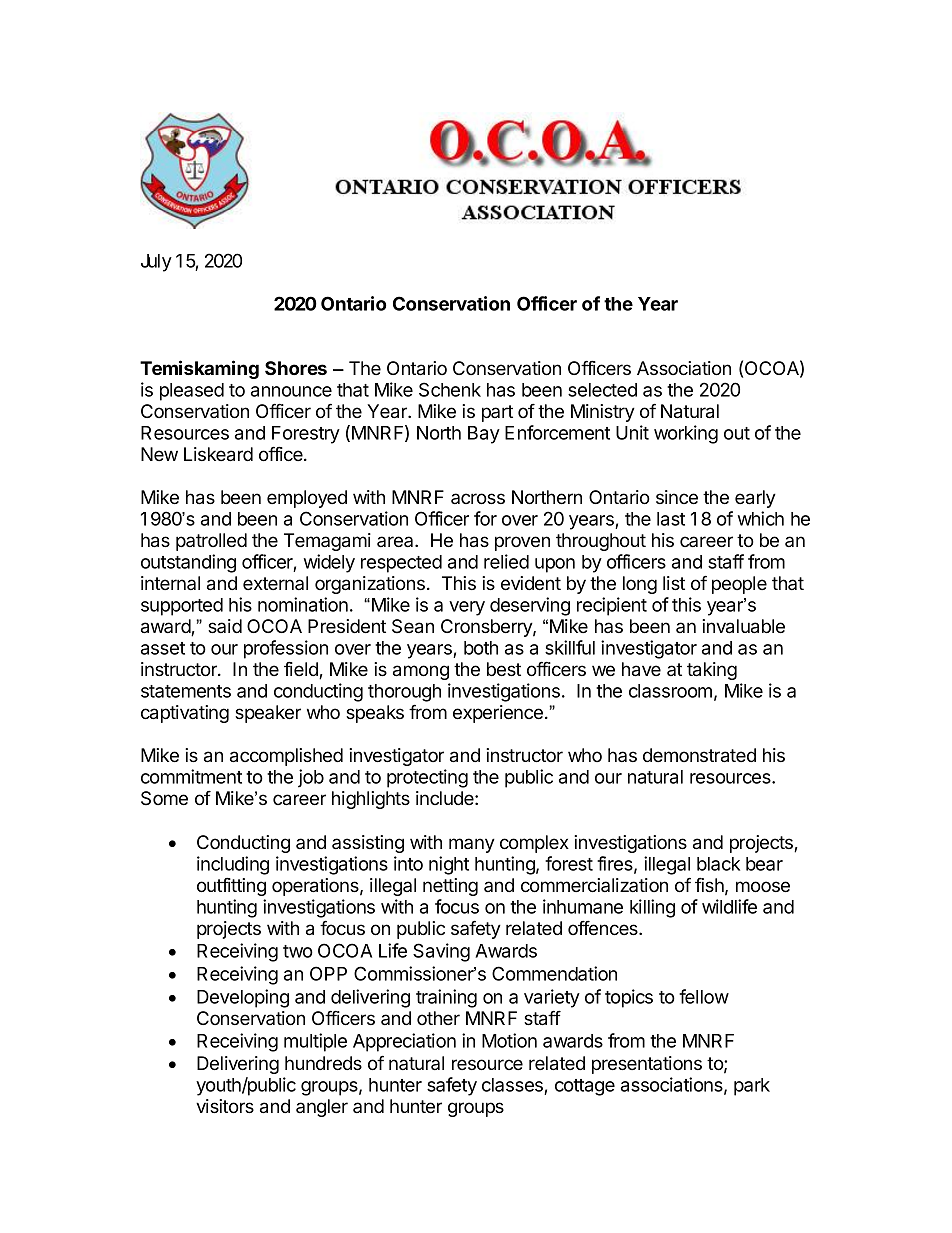 This screenshot has height=1233, width=952. Describe the element at coordinates (156, 263) in the screenshot. I see `July` at that location.
